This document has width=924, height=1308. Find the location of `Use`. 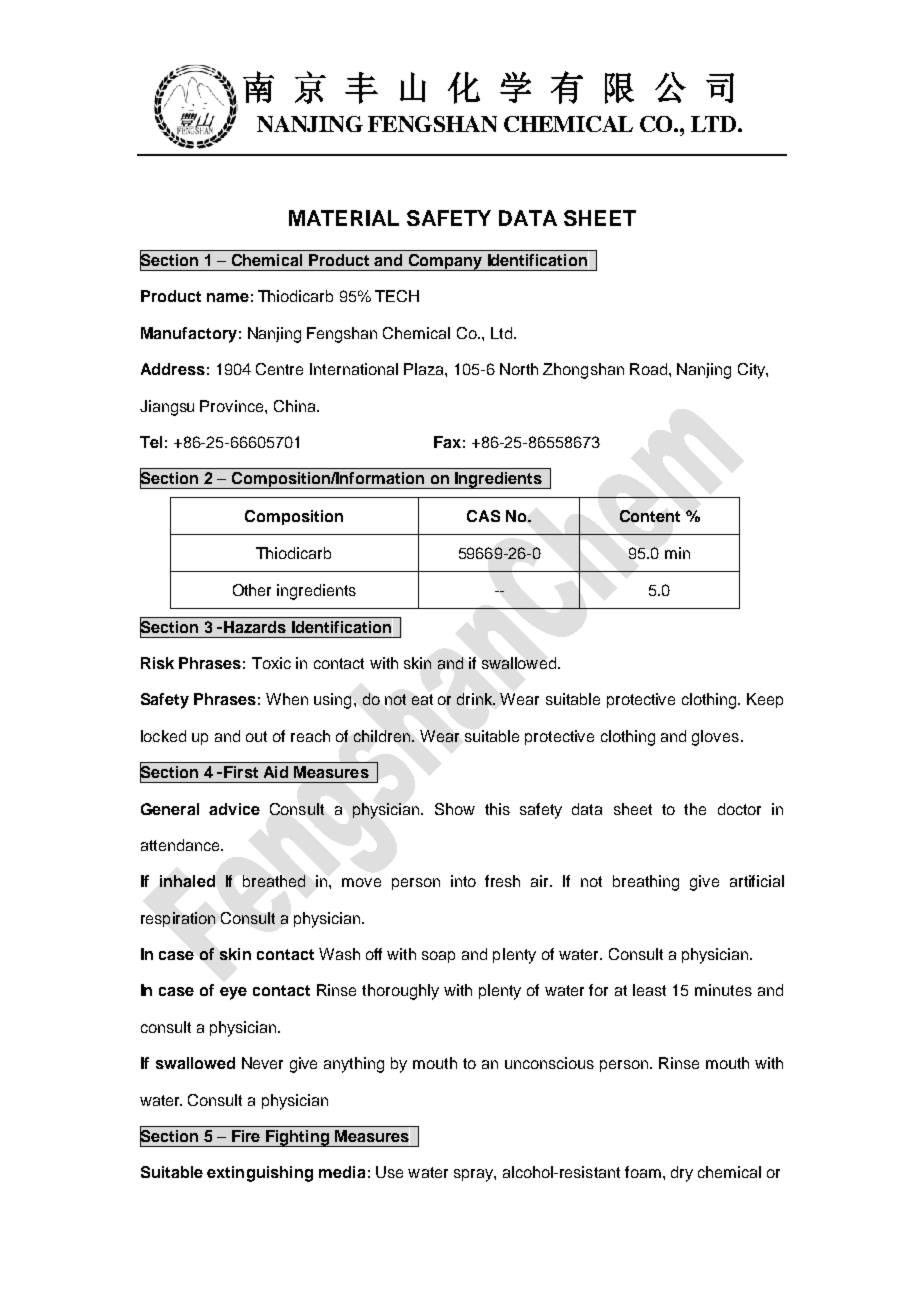

Use is located at coordinates (389, 1172).
